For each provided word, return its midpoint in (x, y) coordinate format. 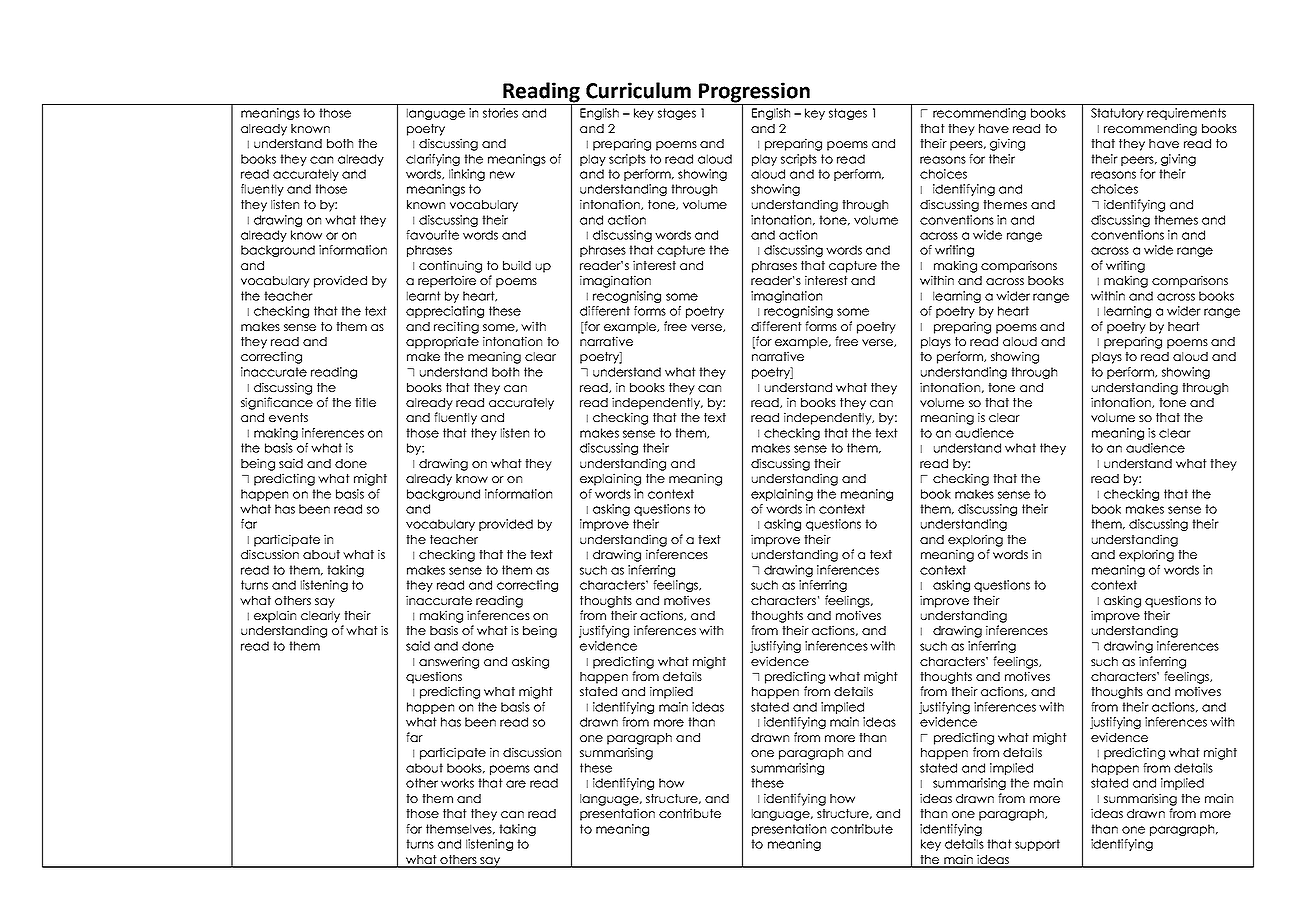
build (517, 265)
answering (449, 662)
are (516, 784)
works (457, 783)
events (288, 417)
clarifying (433, 160)
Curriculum (638, 90)
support (1037, 845)
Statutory (1117, 114)
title (365, 402)
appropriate (442, 342)
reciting (456, 327)
